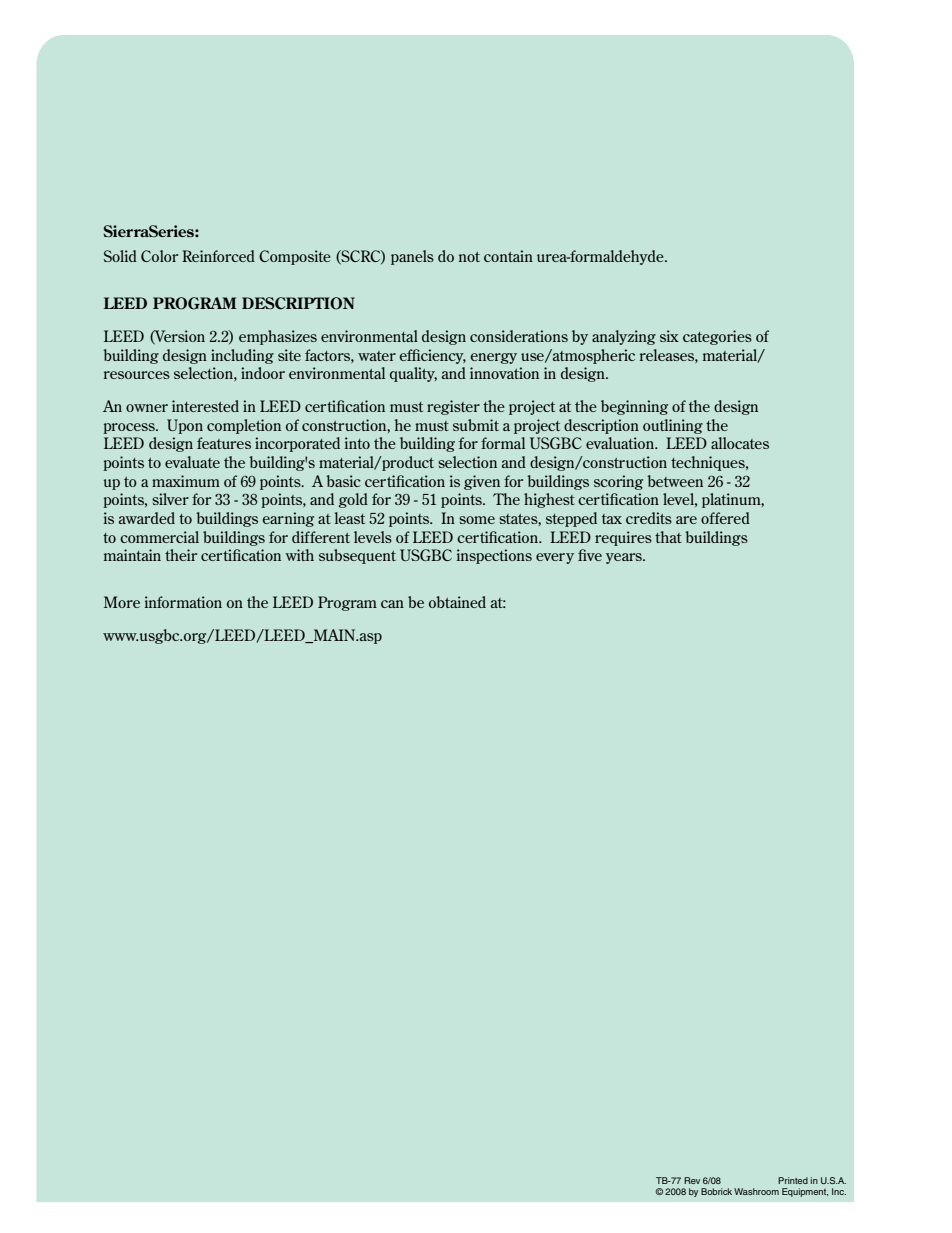 This screenshot has width=952, height=1233. I want to click on information, so click(183, 602).
